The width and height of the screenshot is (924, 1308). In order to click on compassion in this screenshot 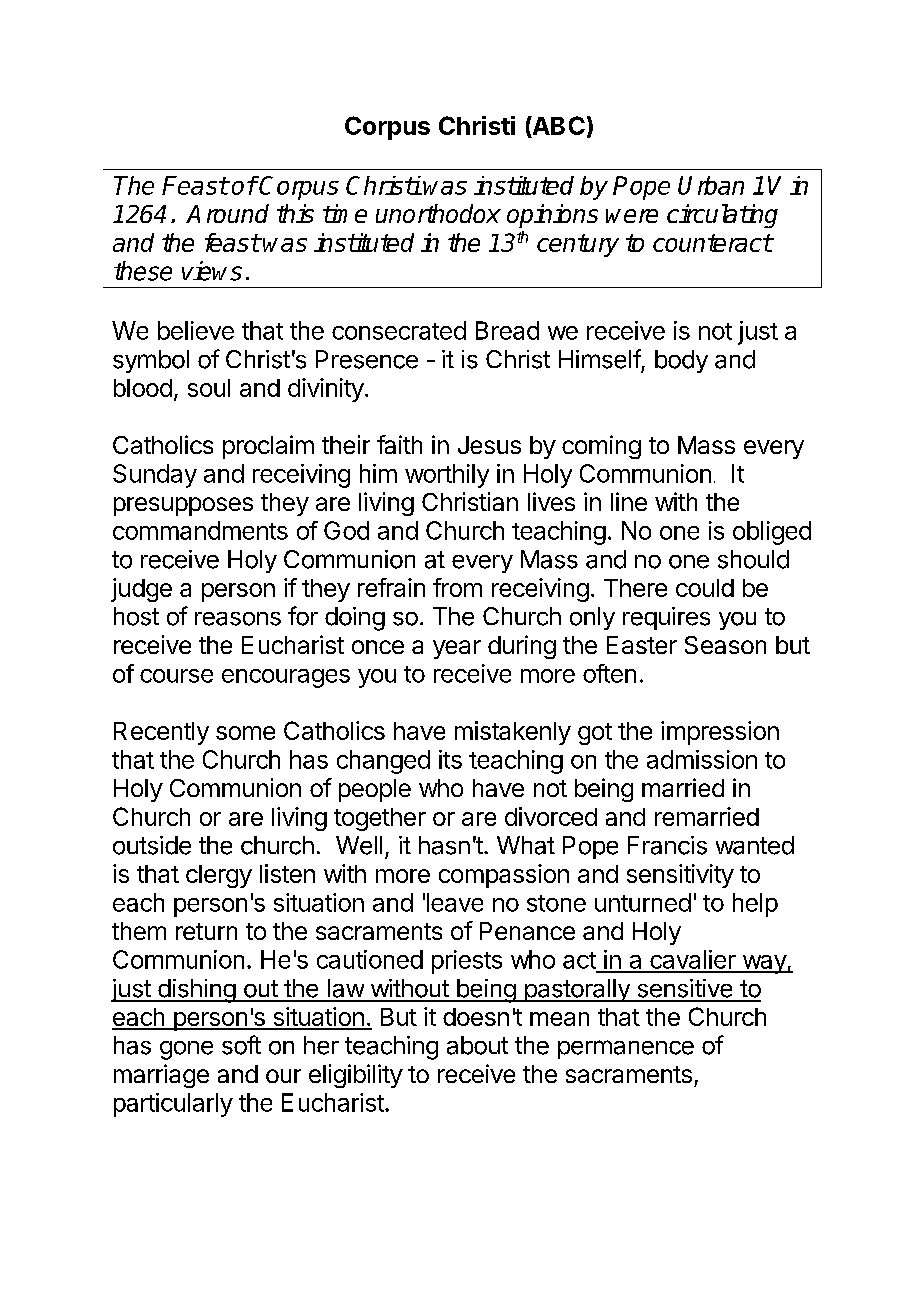, I will do `click(504, 876)`.
